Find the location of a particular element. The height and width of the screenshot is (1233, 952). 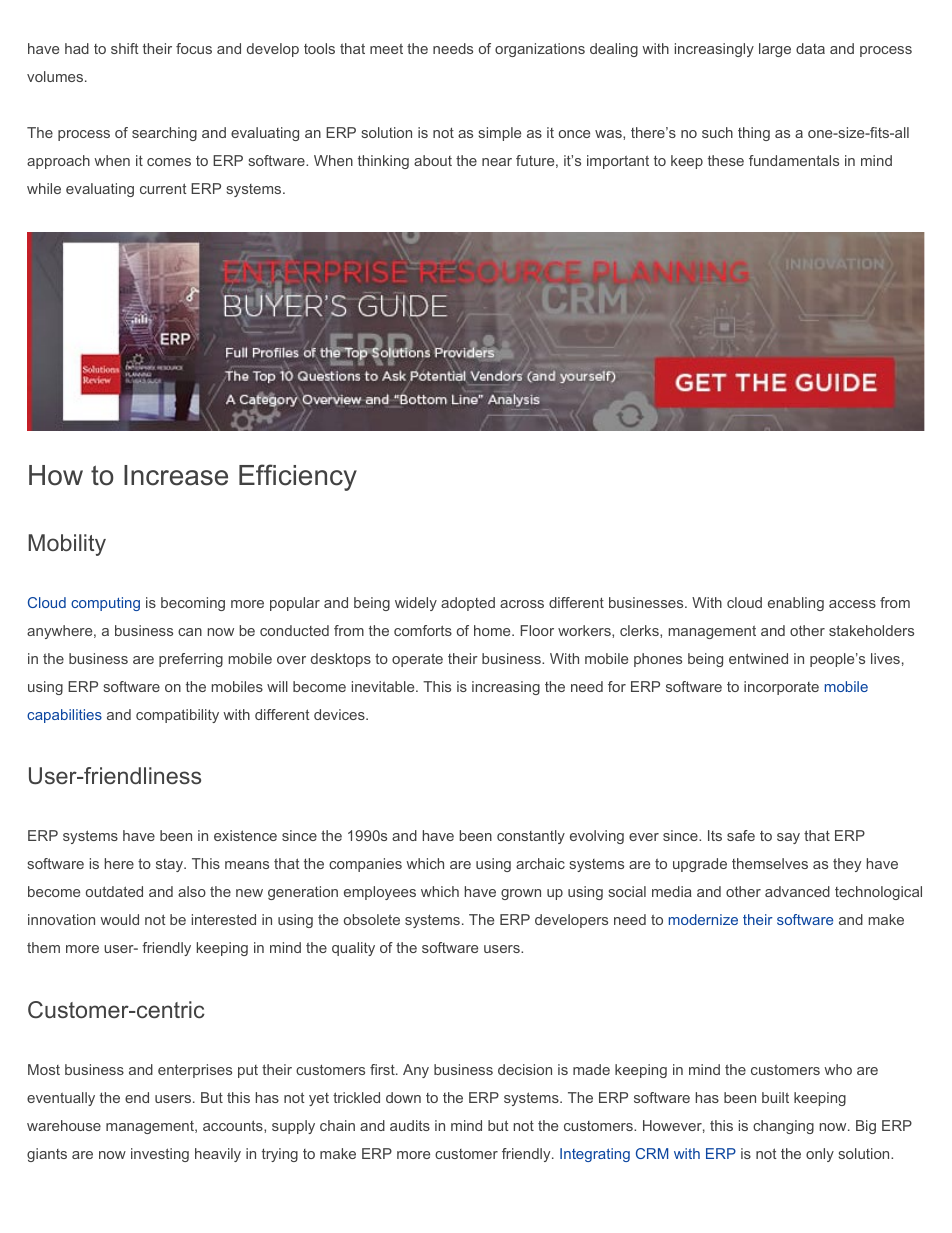

changing is located at coordinates (783, 1127).
